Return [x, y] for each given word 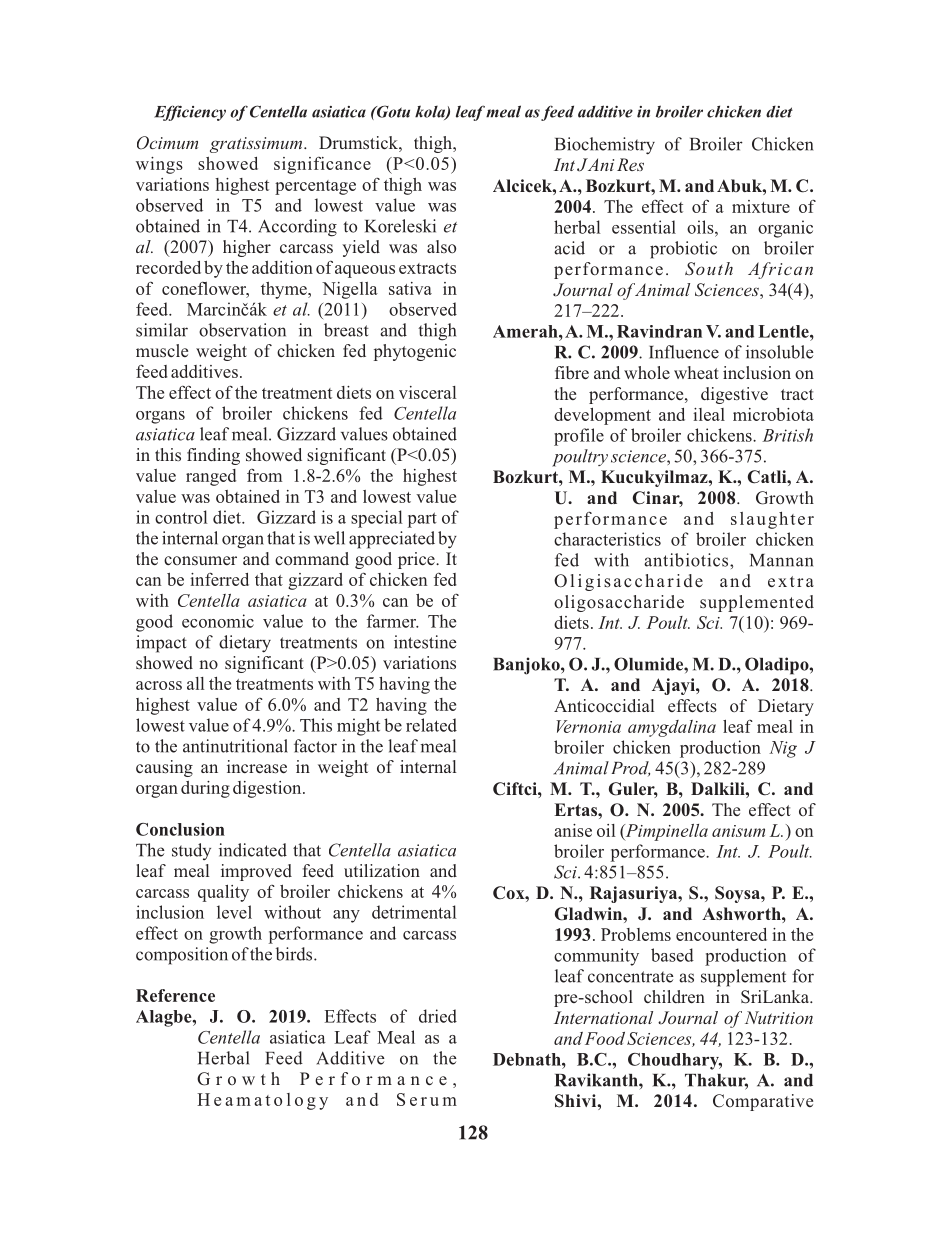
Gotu [392, 111]
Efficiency [190, 113]
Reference [175, 995]
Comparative [763, 1102]
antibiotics [687, 560]
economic [218, 621]
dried [438, 1016]
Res [630, 164]
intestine [425, 642]
